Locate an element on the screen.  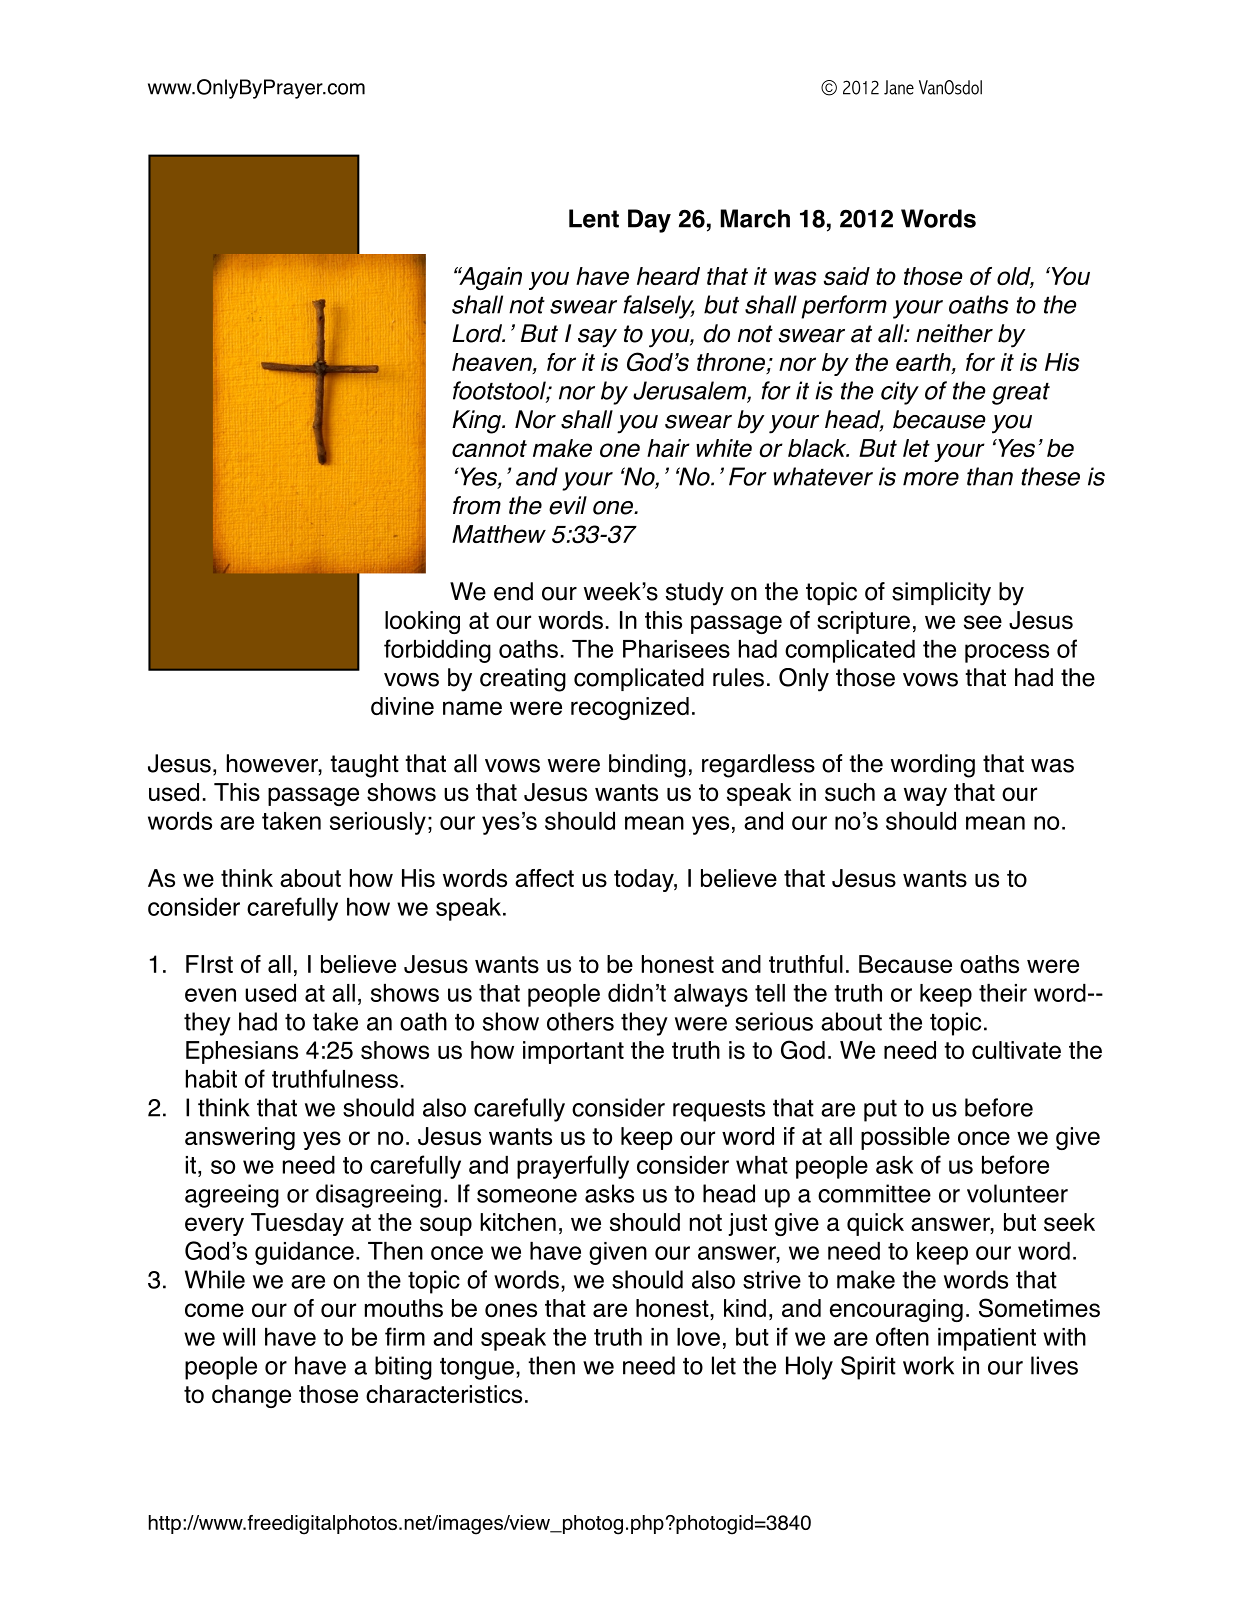
important is located at coordinates (573, 1052).
